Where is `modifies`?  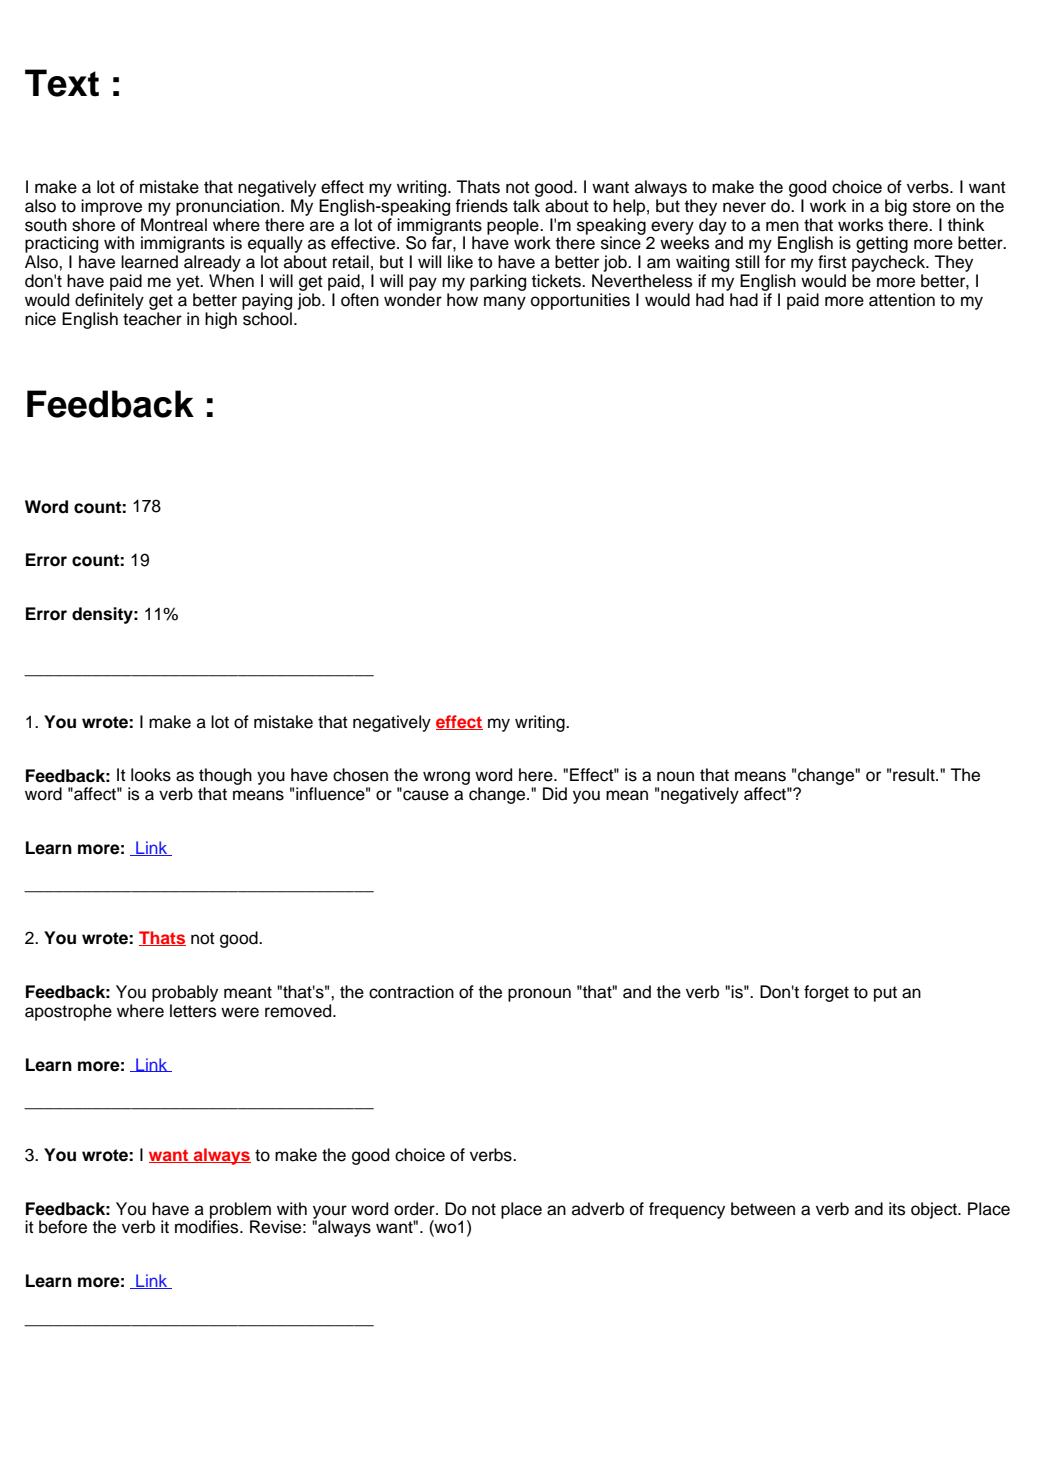
modifies is located at coordinates (208, 1226).
